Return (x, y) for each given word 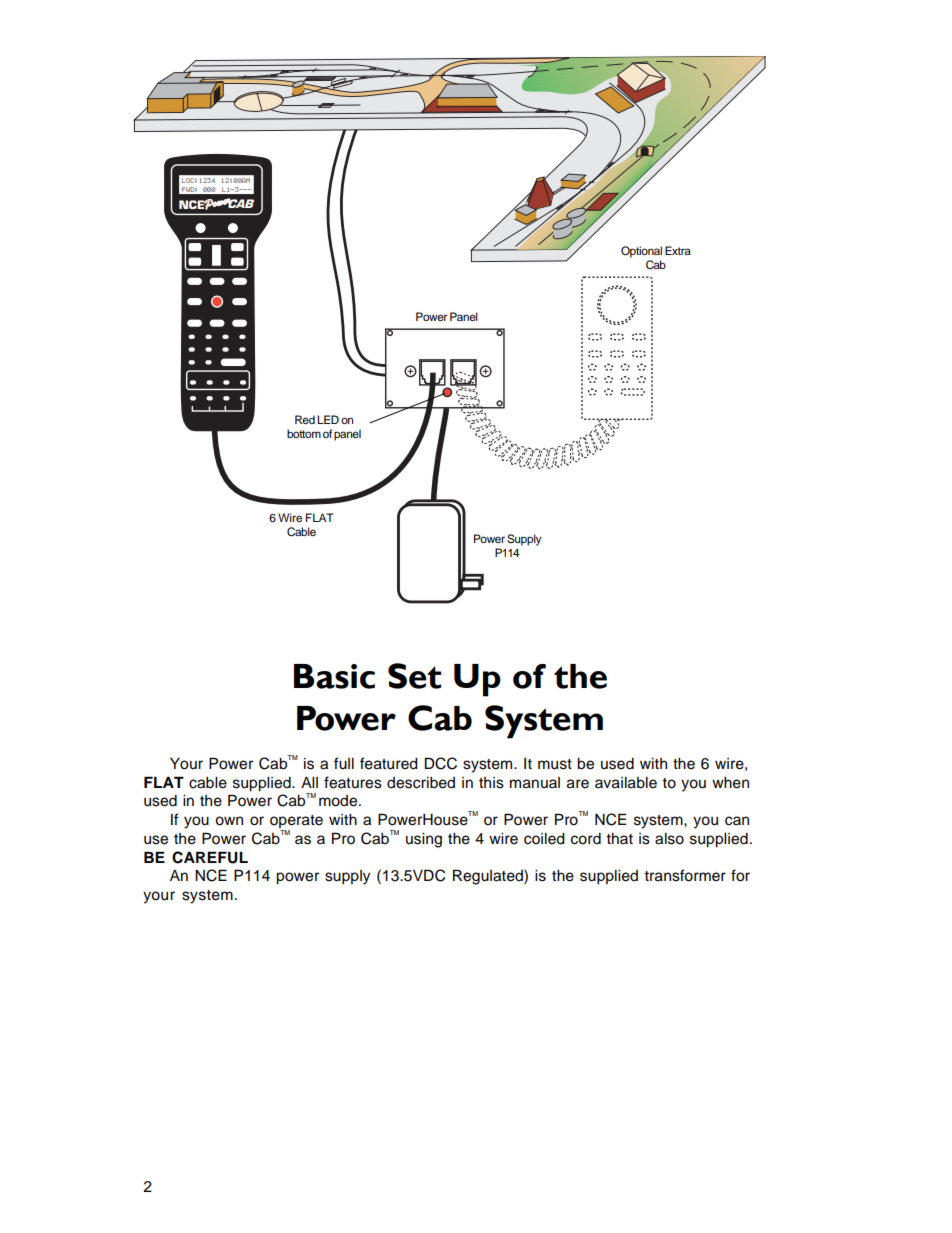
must (555, 764)
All (309, 782)
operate (296, 823)
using (424, 840)
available (626, 783)
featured (389, 763)
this (491, 783)
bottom (304, 433)
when (730, 783)
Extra (678, 250)
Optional (641, 252)
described (421, 783)
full (344, 763)
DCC (441, 763)
